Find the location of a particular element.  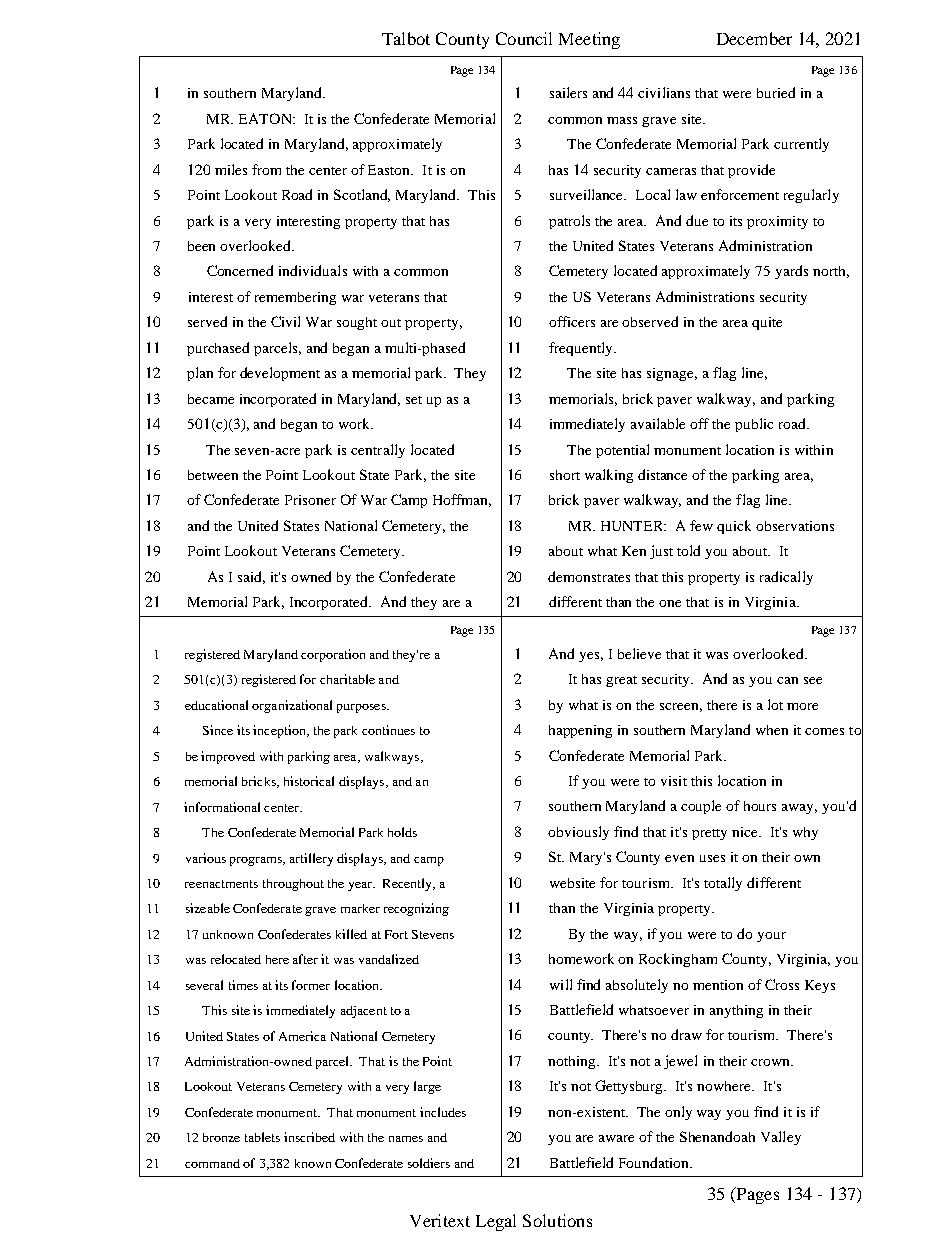

inscribed is located at coordinates (309, 1137).
